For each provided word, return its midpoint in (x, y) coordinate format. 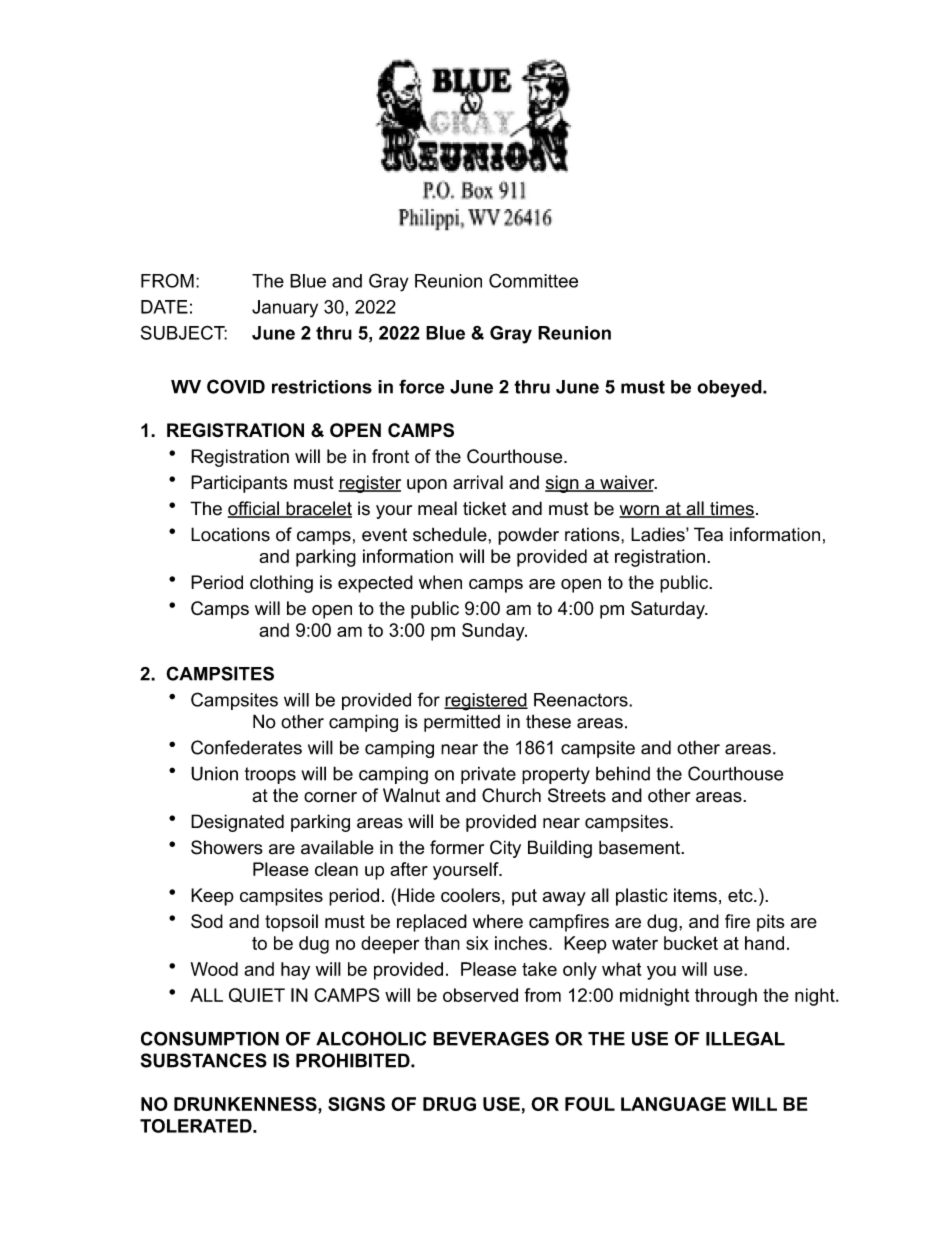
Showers (227, 847)
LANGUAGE (673, 1104)
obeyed (730, 389)
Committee (533, 280)
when (440, 582)
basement (640, 847)
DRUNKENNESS (246, 1105)
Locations (230, 534)
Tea (708, 534)
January (285, 309)
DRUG (449, 1104)
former (457, 847)
